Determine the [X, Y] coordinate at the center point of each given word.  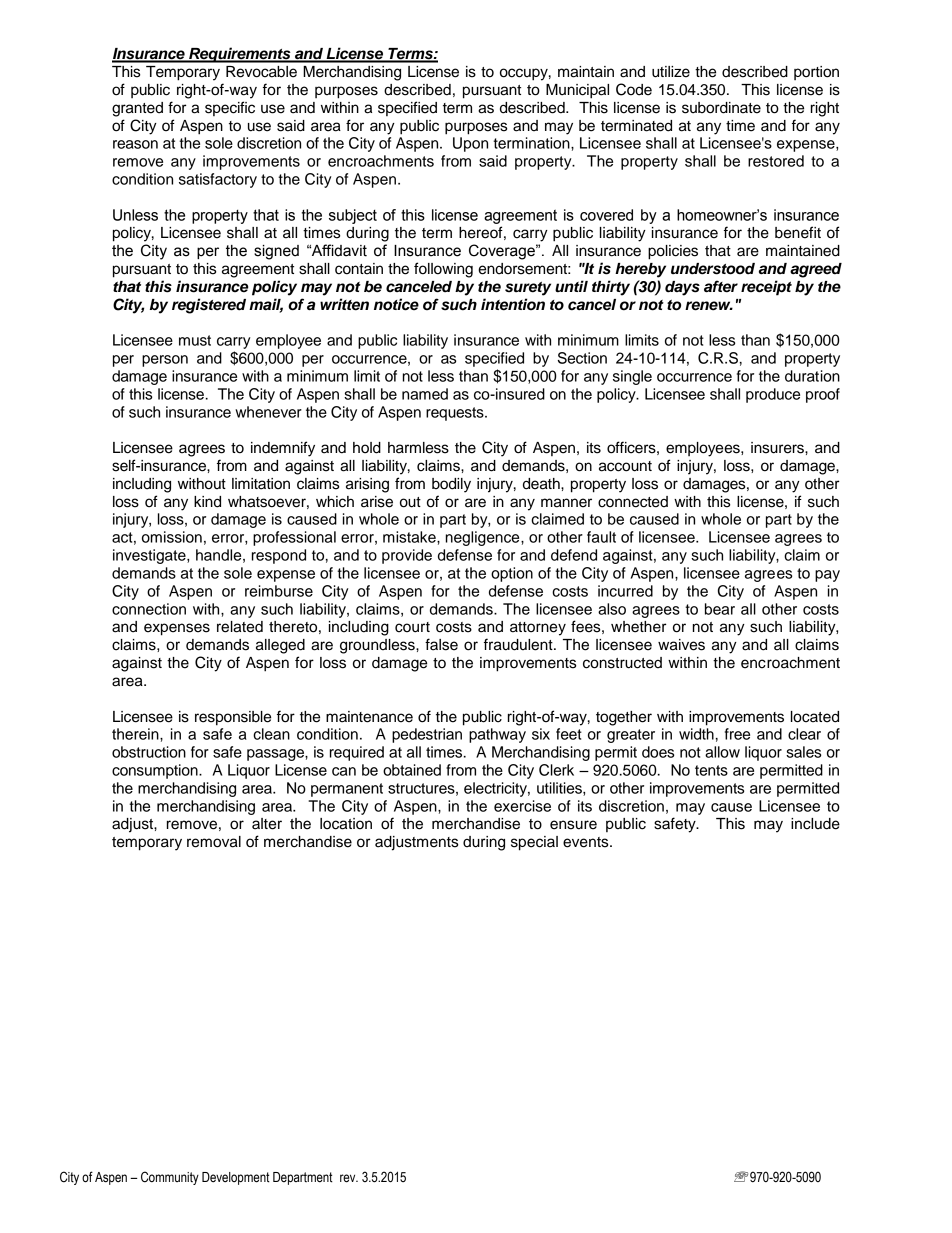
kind [207, 502]
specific [230, 108]
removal [214, 842]
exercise [522, 806]
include [815, 824]
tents [711, 770]
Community [170, 1178]
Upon [470, 144]
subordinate [721, 108]
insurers [778, 448]
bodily [451, 485]
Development [236, 1178]
